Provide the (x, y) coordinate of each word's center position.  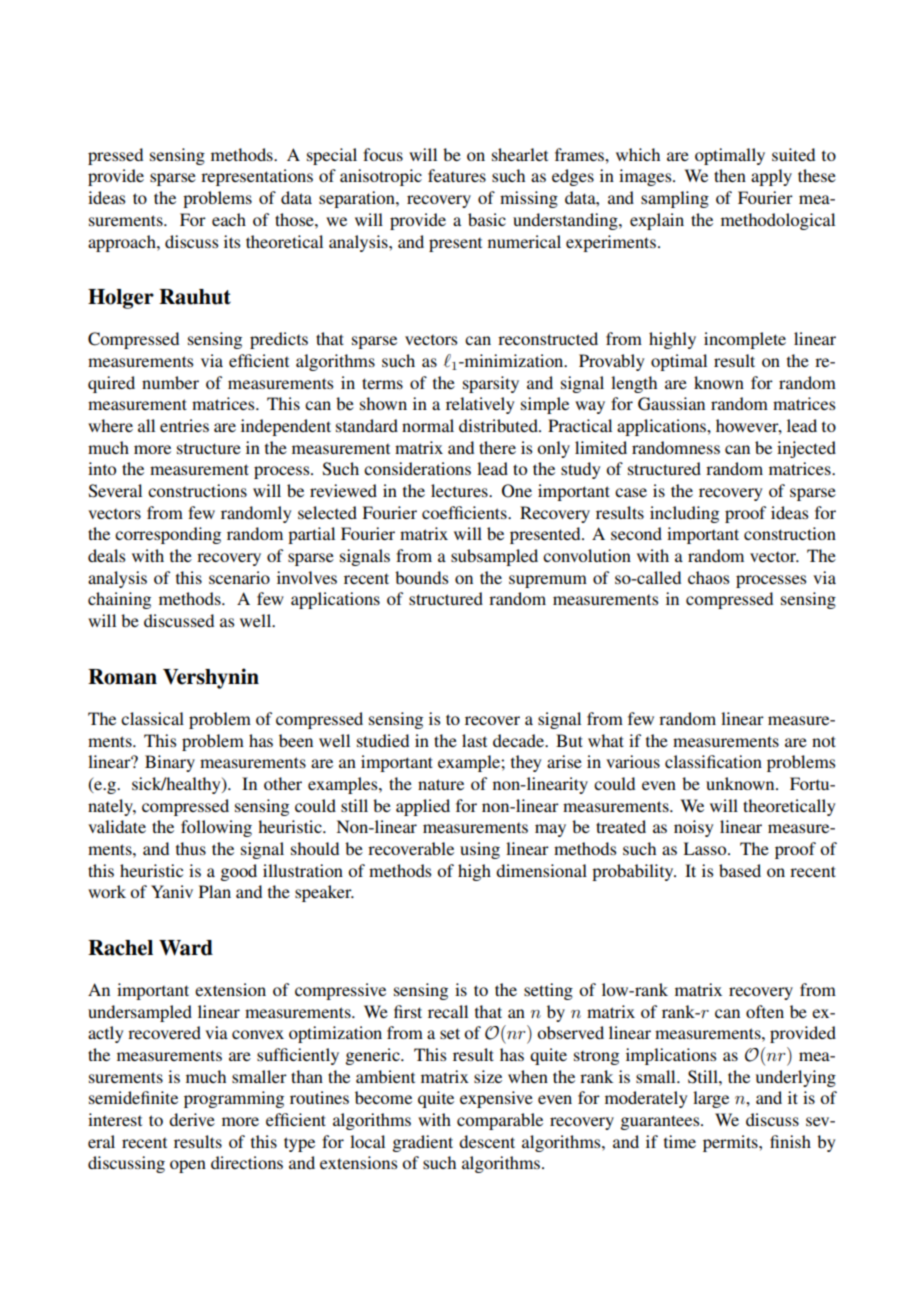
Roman (122, 677)
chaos (708, 577)
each (229, 219)
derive (192, 1119)
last (474, 740)
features (457, 175)
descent (487, 1141)
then (730, 175)
